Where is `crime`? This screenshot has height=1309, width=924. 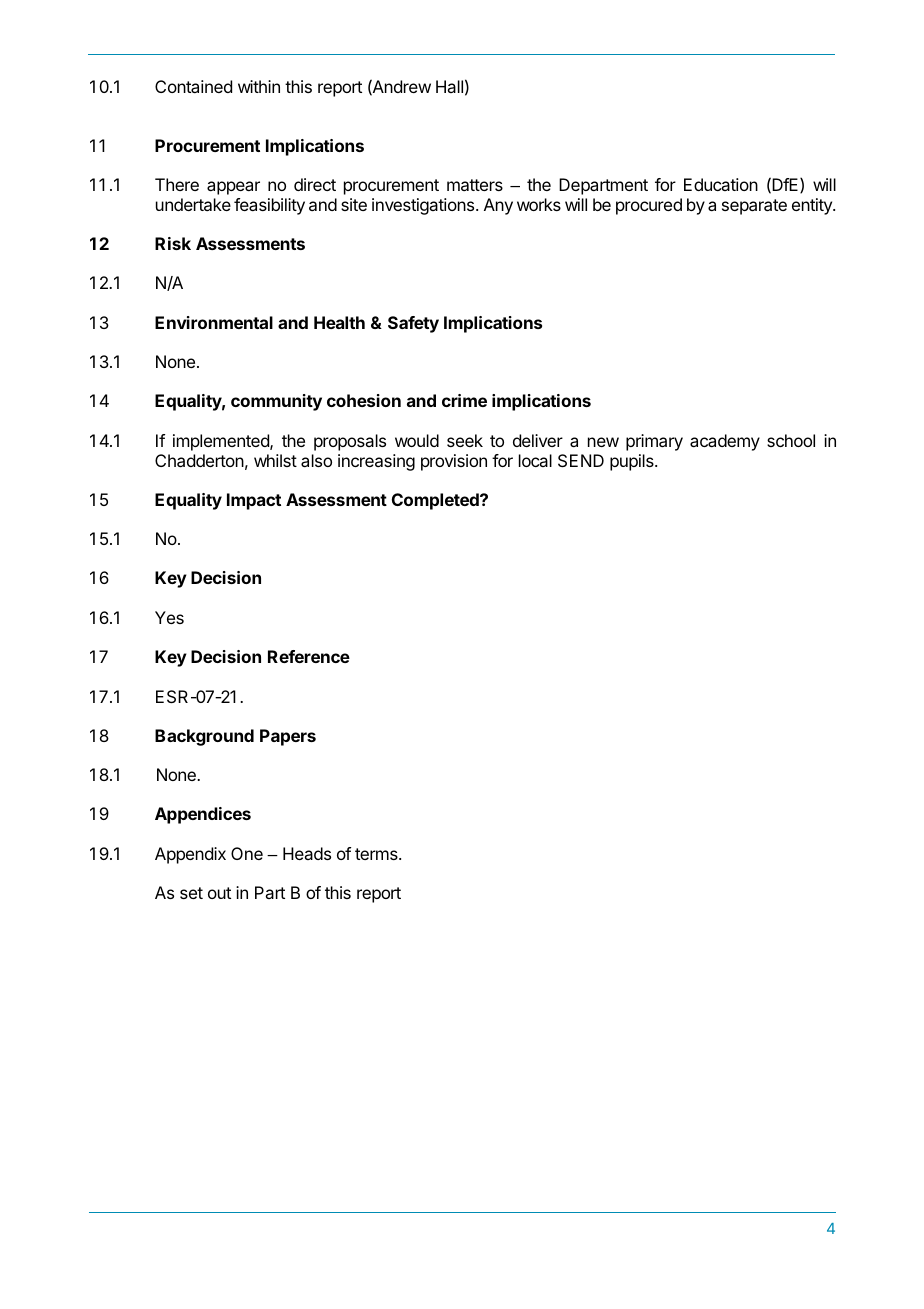
crime is located at coordinates (464, 400).
